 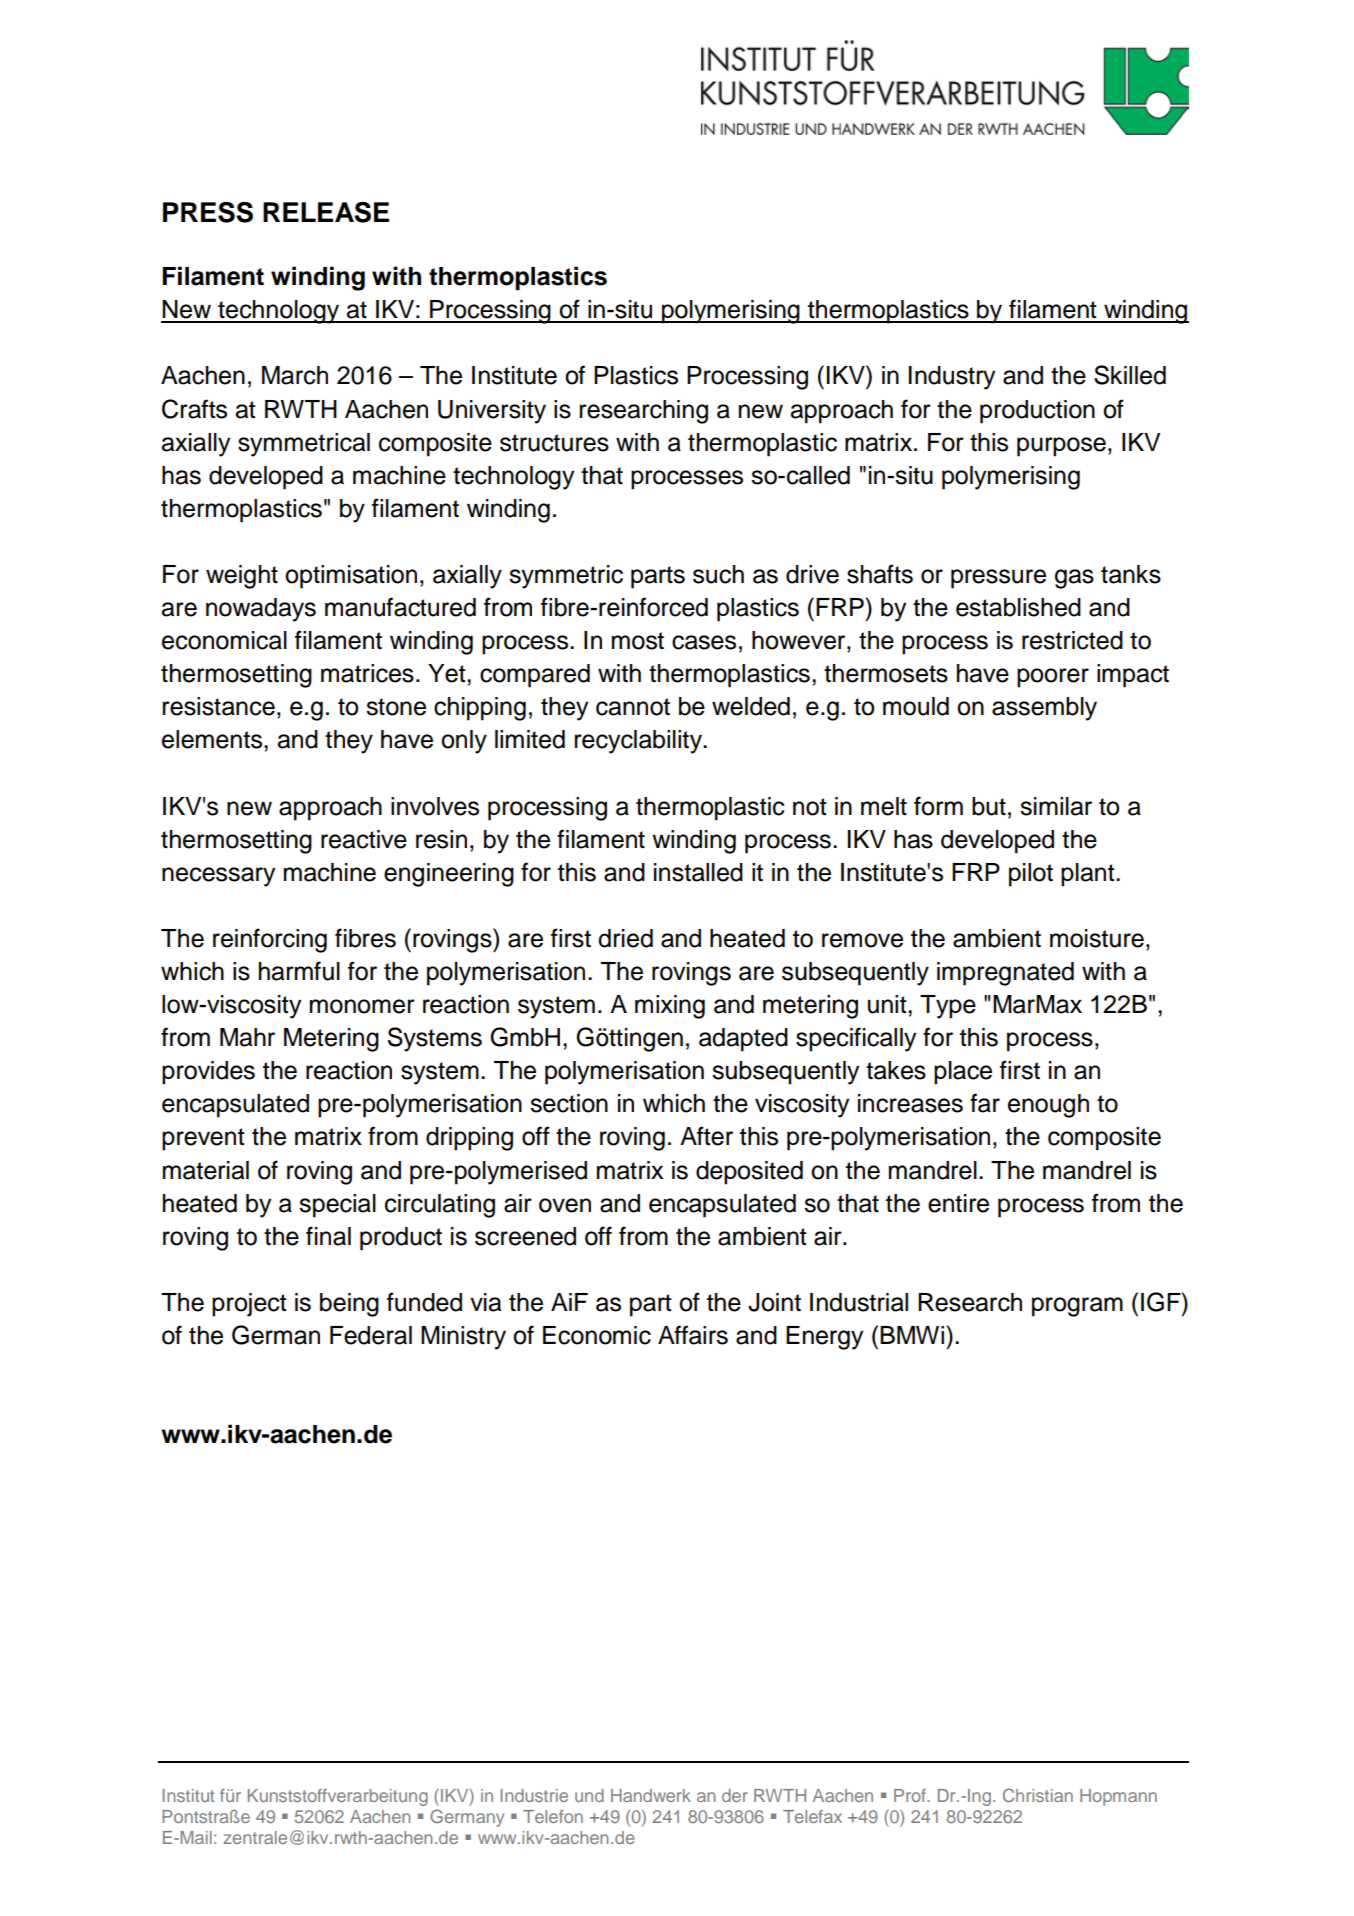 I want to click on structures, so click(x=554, y=443).
